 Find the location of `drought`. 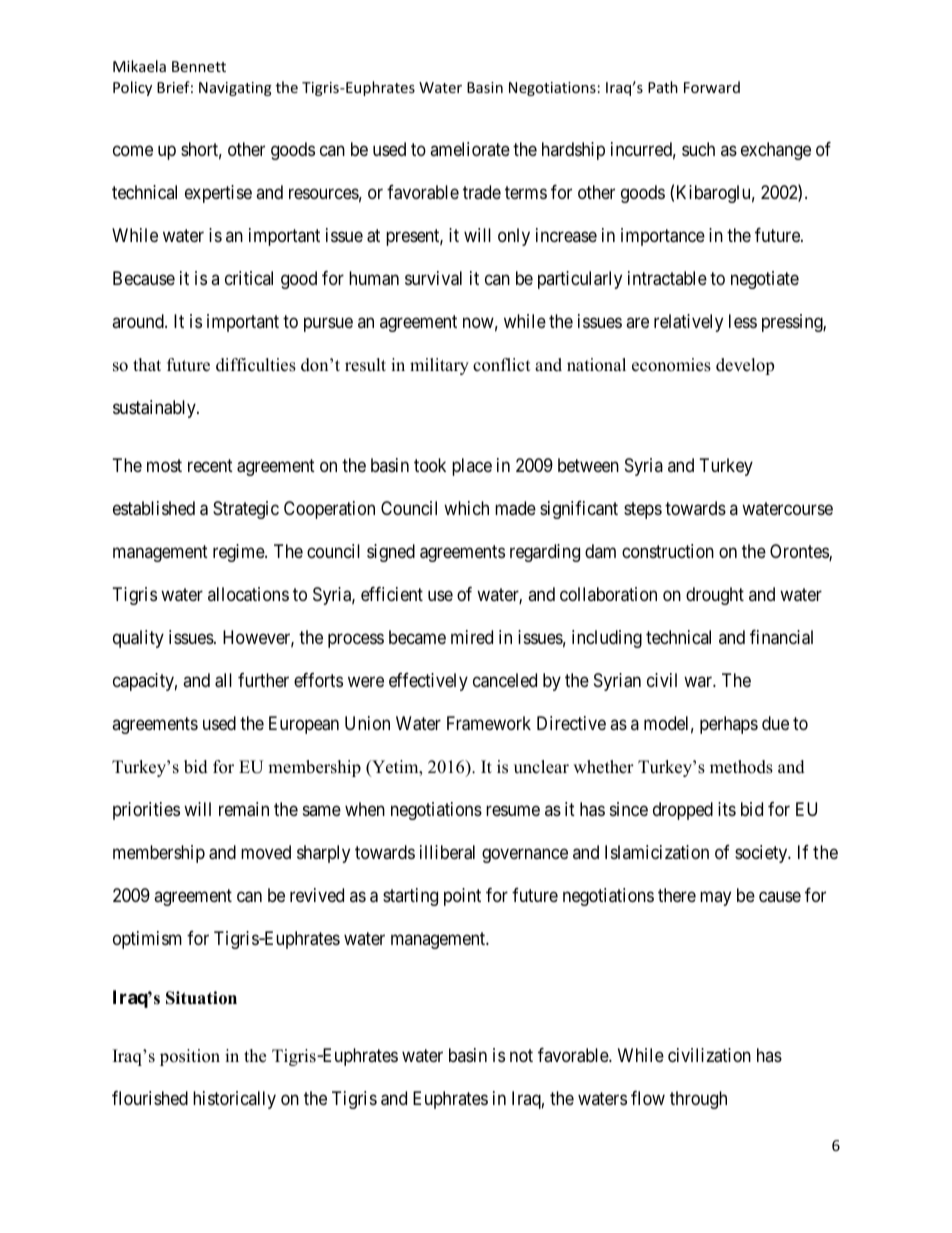

drought is located at coordinates (715, 596).
